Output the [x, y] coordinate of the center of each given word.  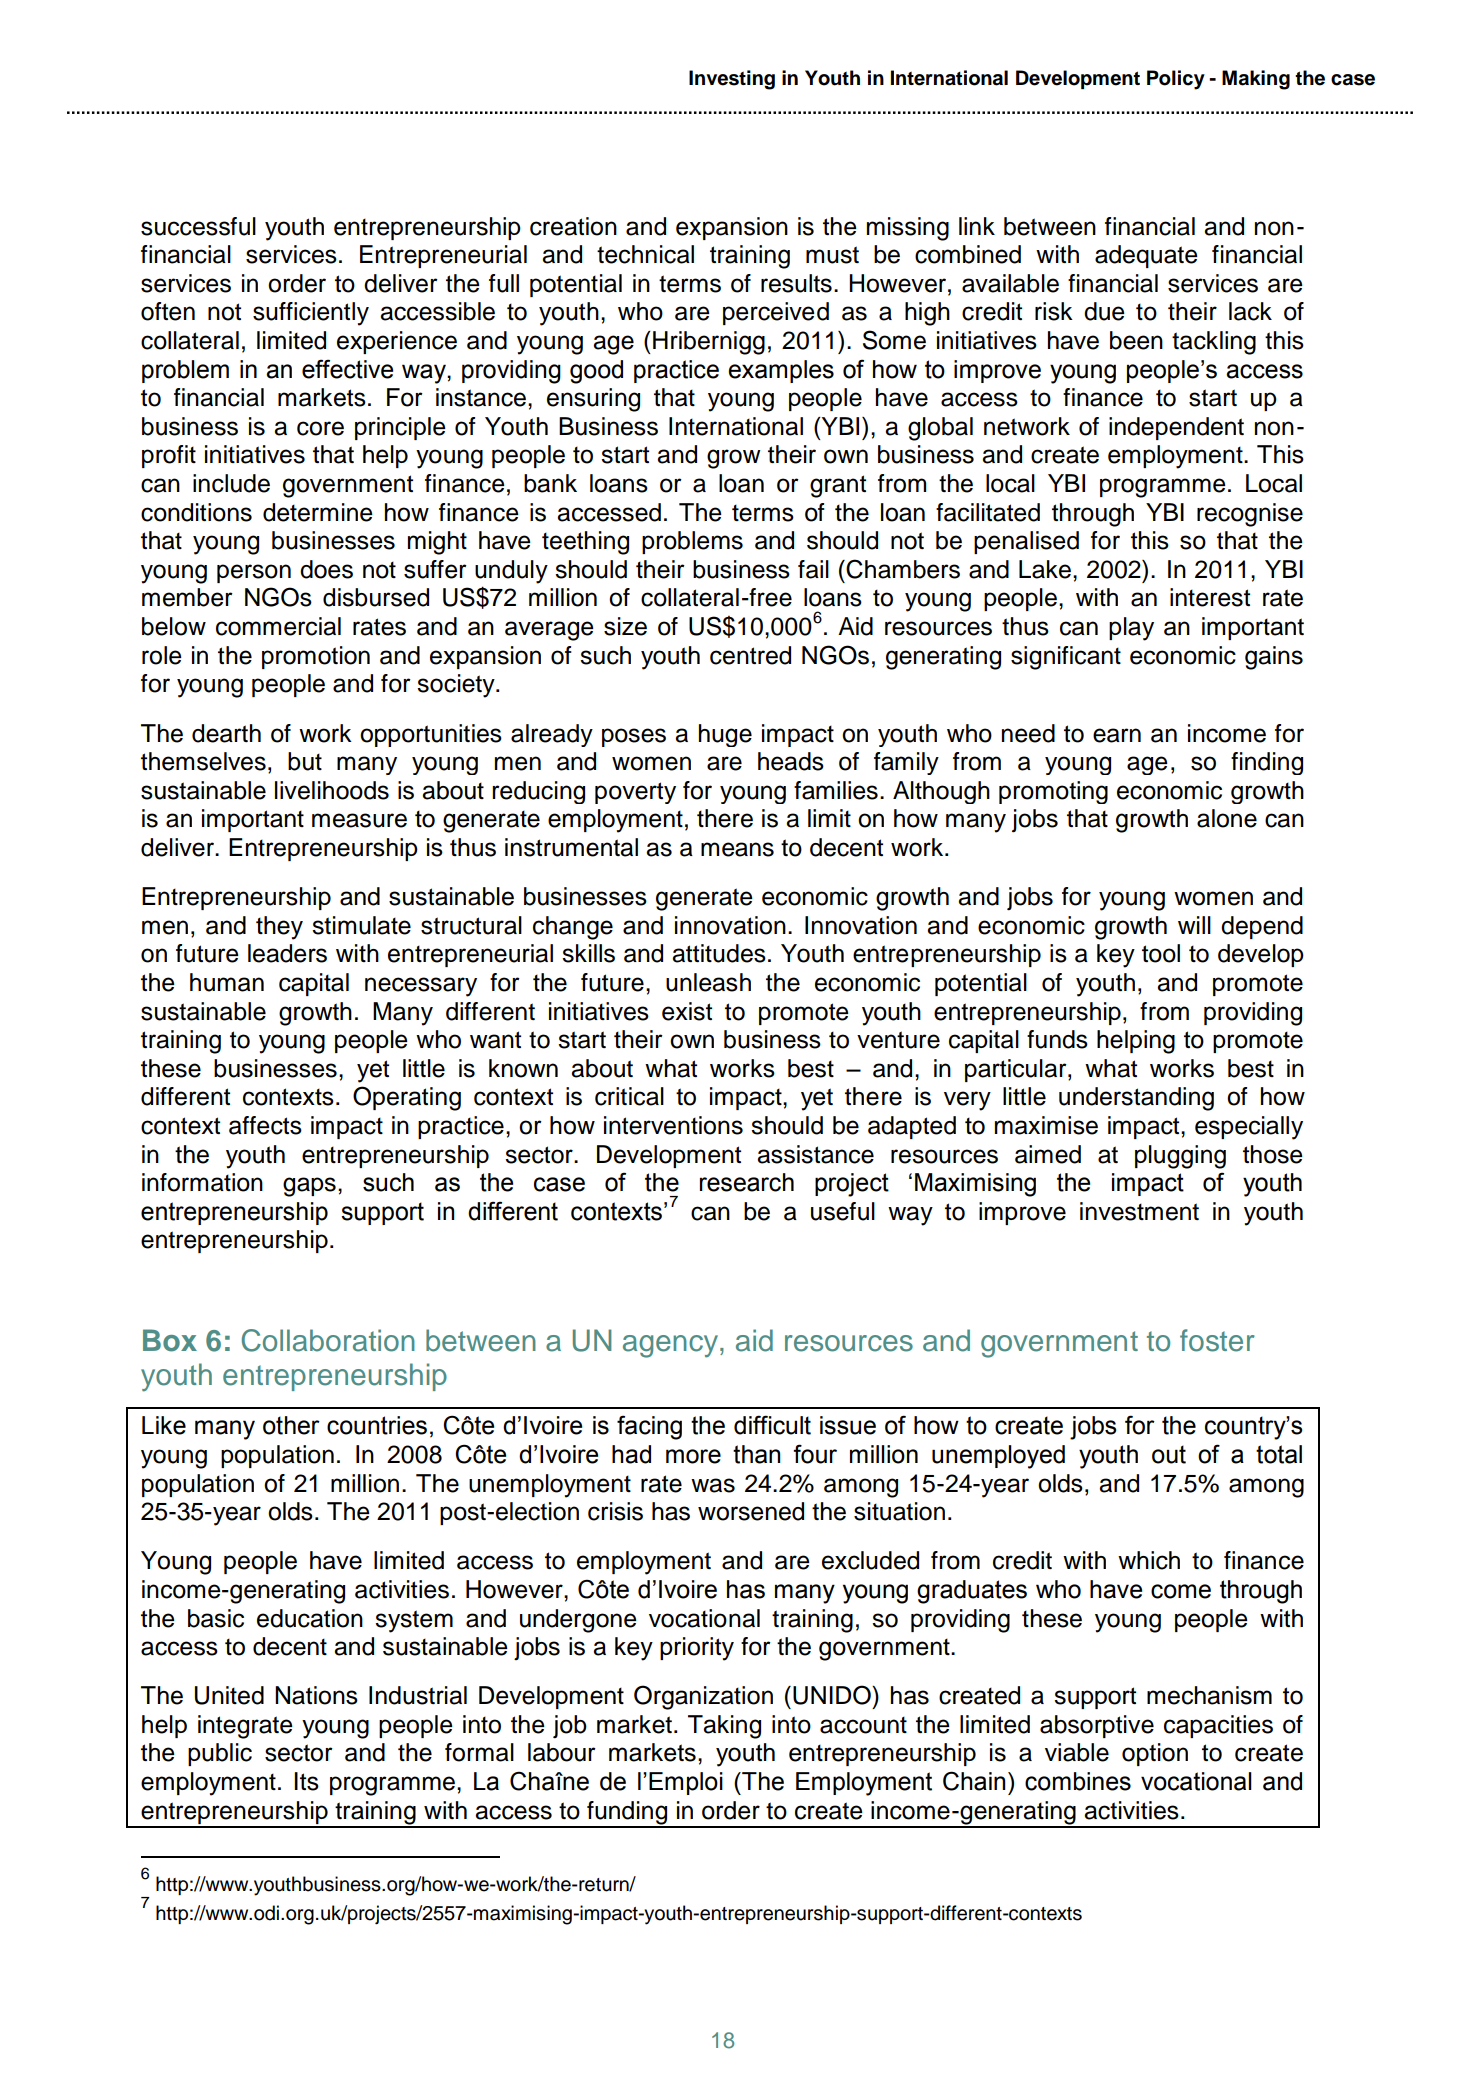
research [747, 1182]
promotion [316, 657]
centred [750, 655]
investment [1139, 1211]
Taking [724, 1727]
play [1131, 629]
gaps [309, 1187]
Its [306, 1781]
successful [198, 226]
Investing [732, 80]
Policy [1176, 80]
